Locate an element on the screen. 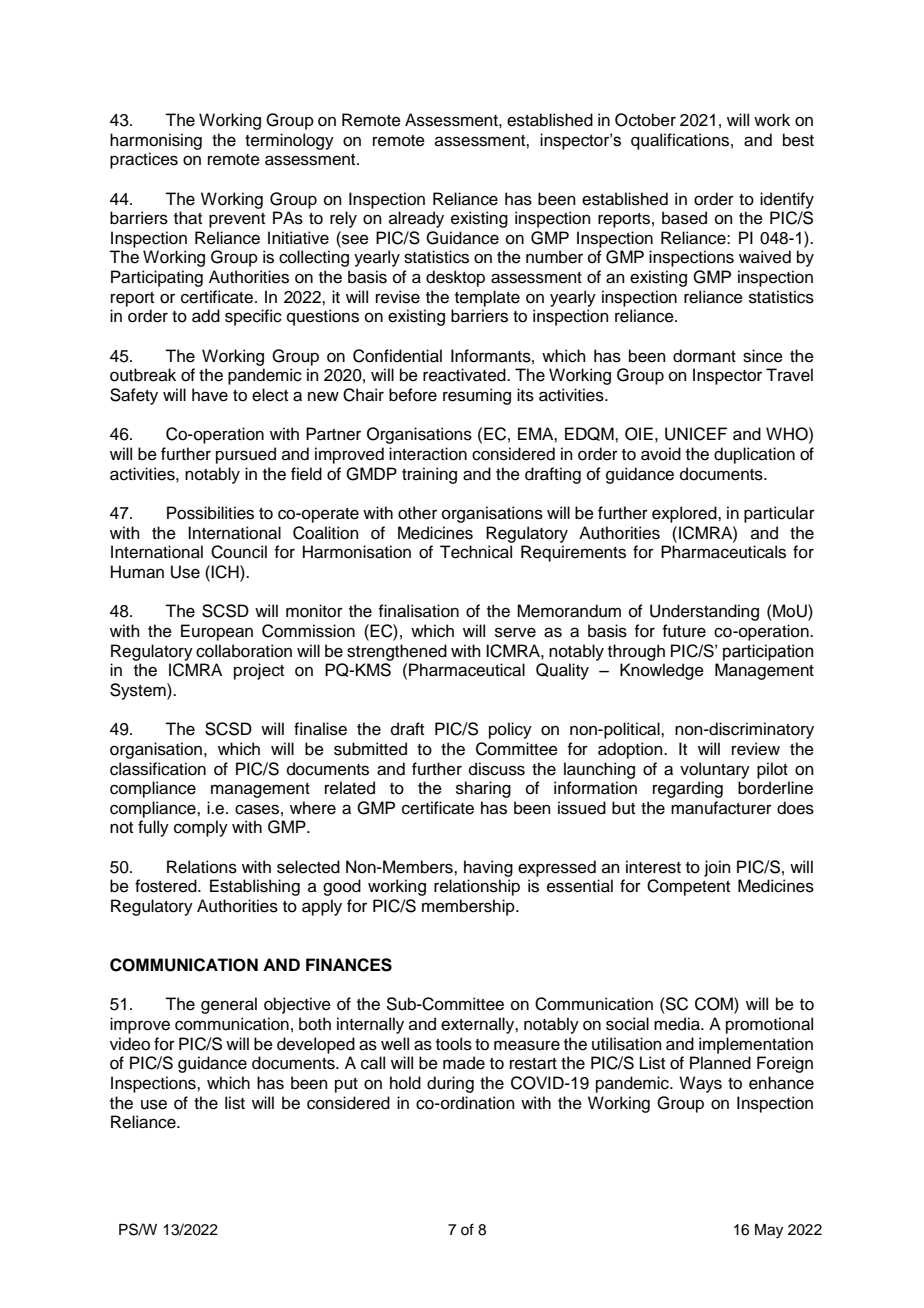 Image resolution: width=924 pixels, height=1308 pixels. training is located at coordinates (429, 475).
